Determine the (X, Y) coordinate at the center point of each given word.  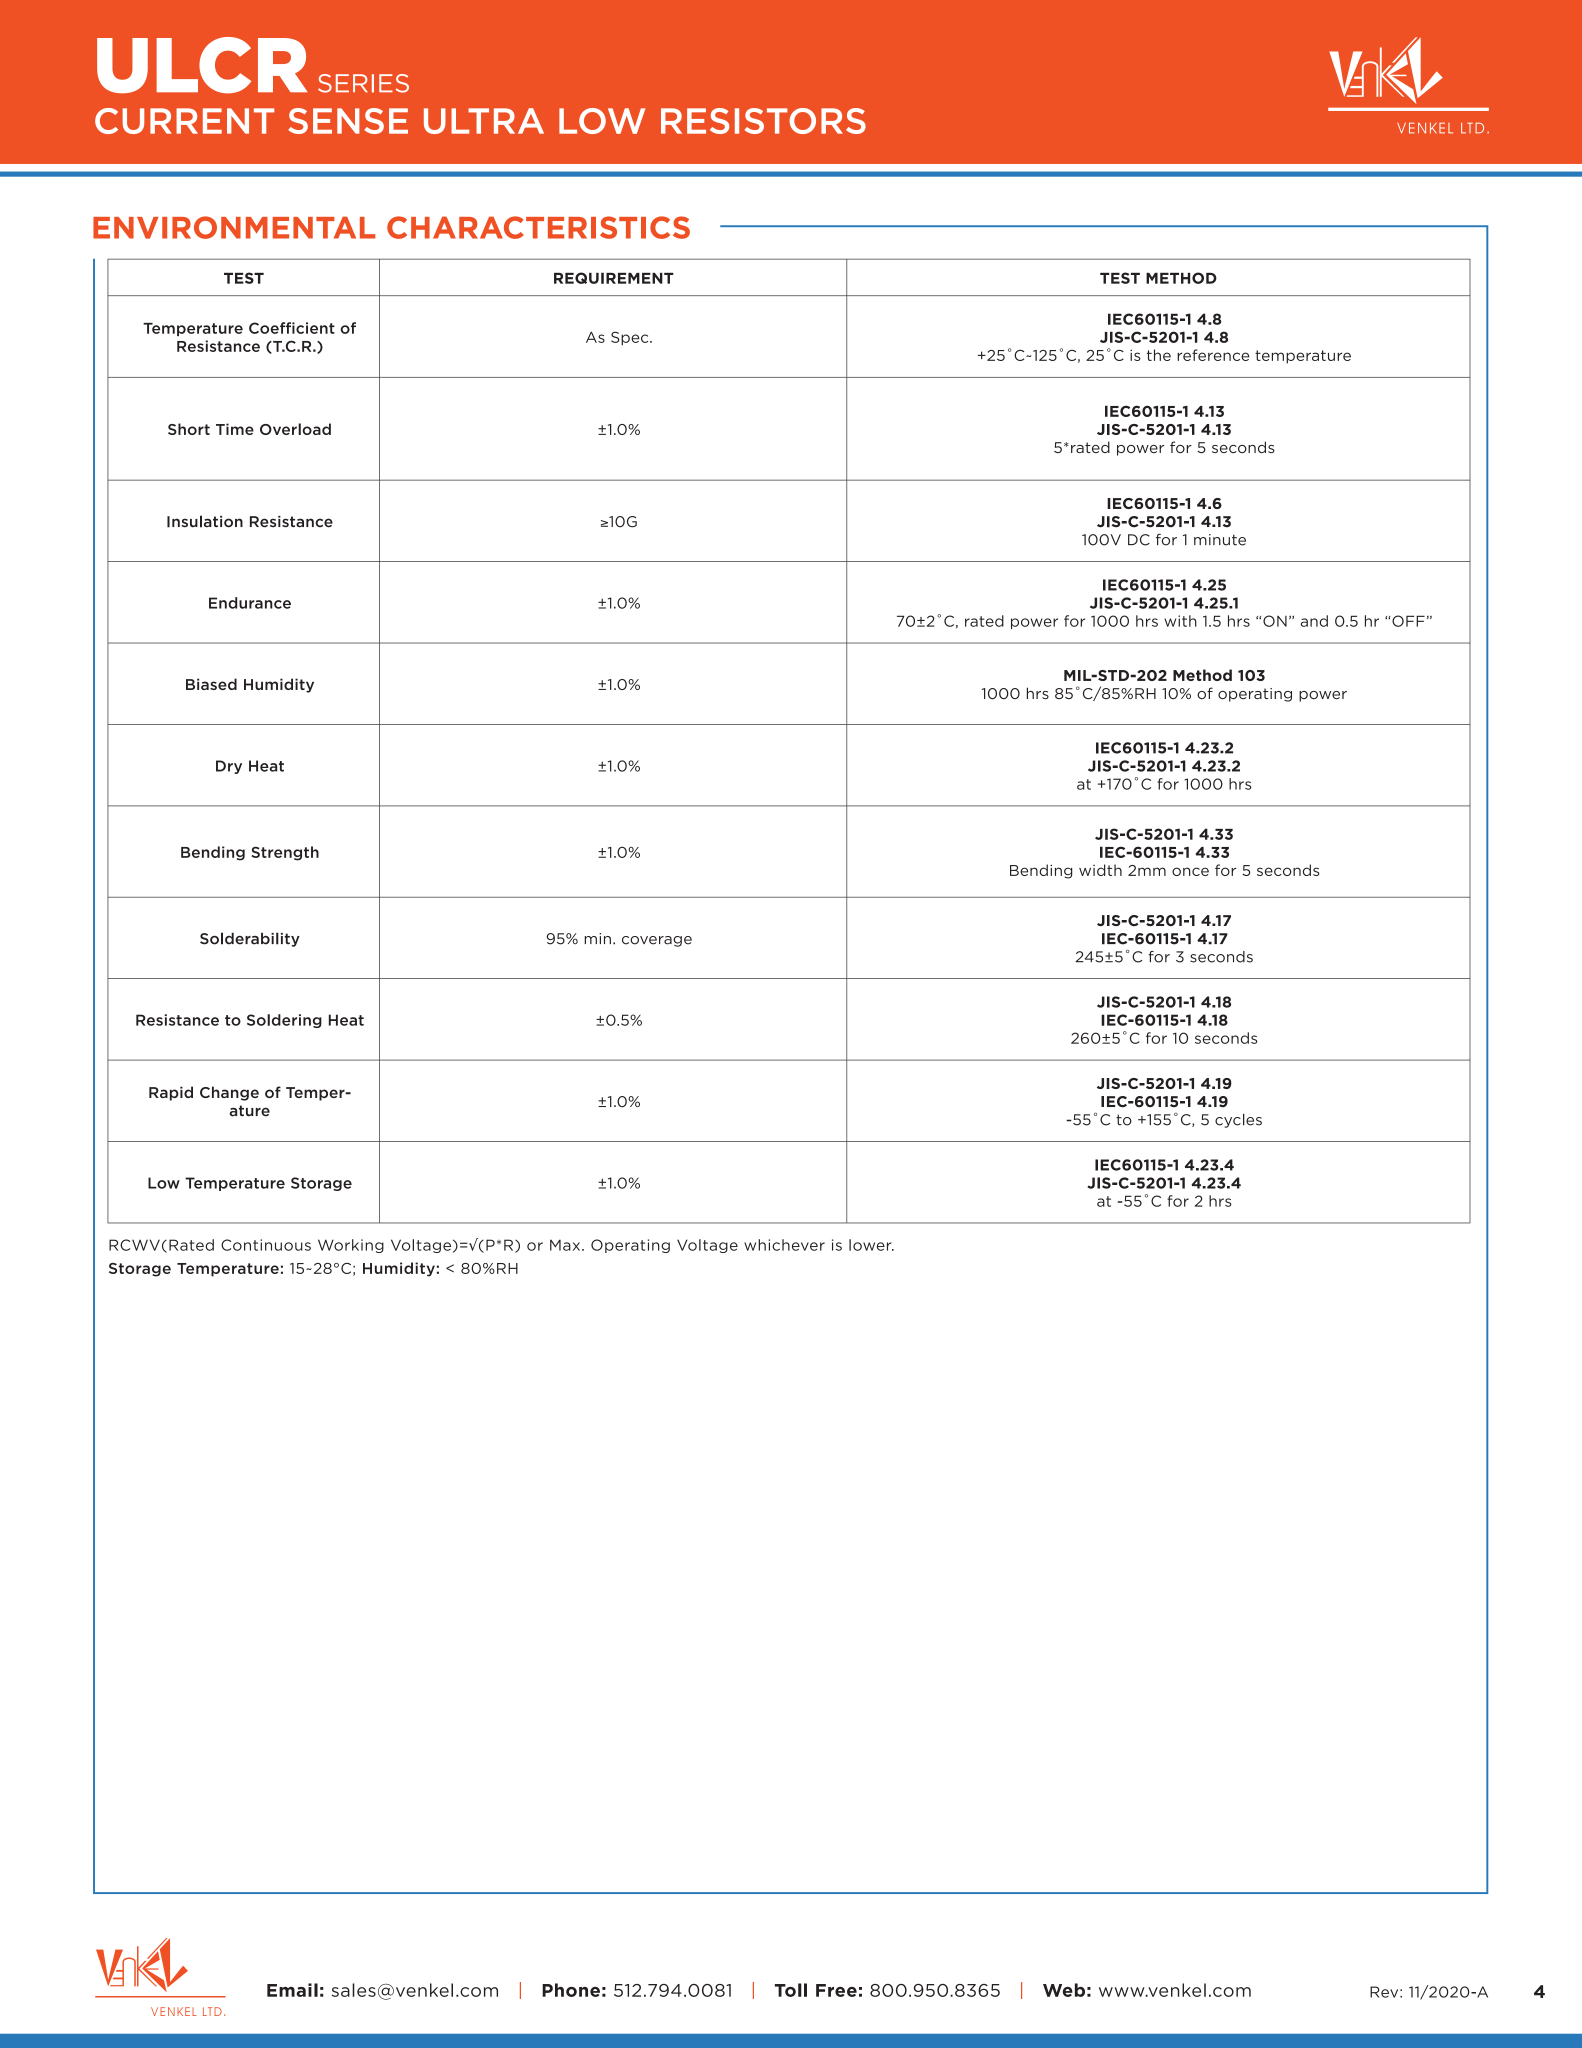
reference (1213, 355)
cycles (1238, 1120)
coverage (657, 941)
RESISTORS (763, 121)
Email (292, 1990)
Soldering (284, 1021)
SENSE (348, 121)
